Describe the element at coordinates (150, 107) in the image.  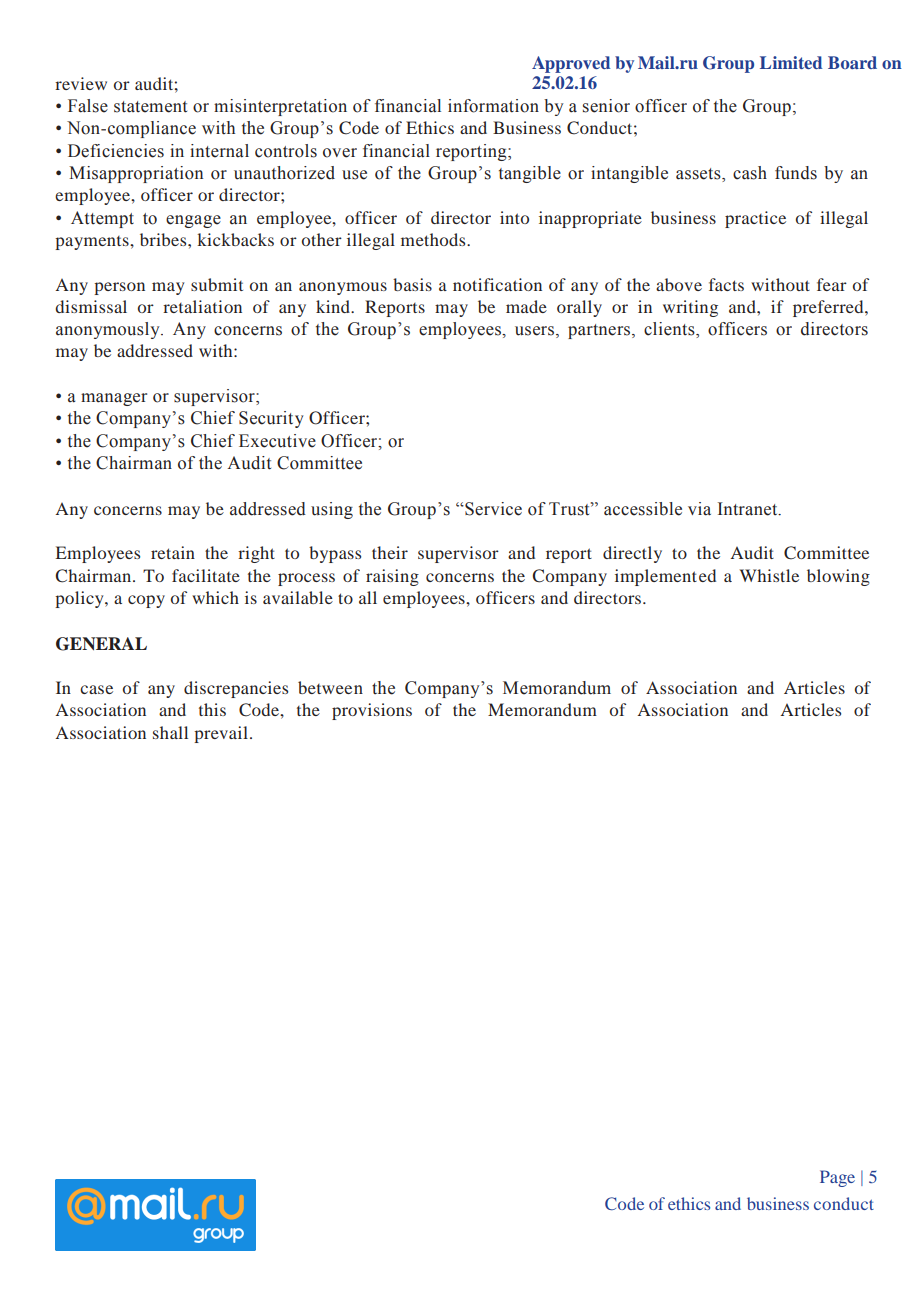
I see `statement` at that location.
